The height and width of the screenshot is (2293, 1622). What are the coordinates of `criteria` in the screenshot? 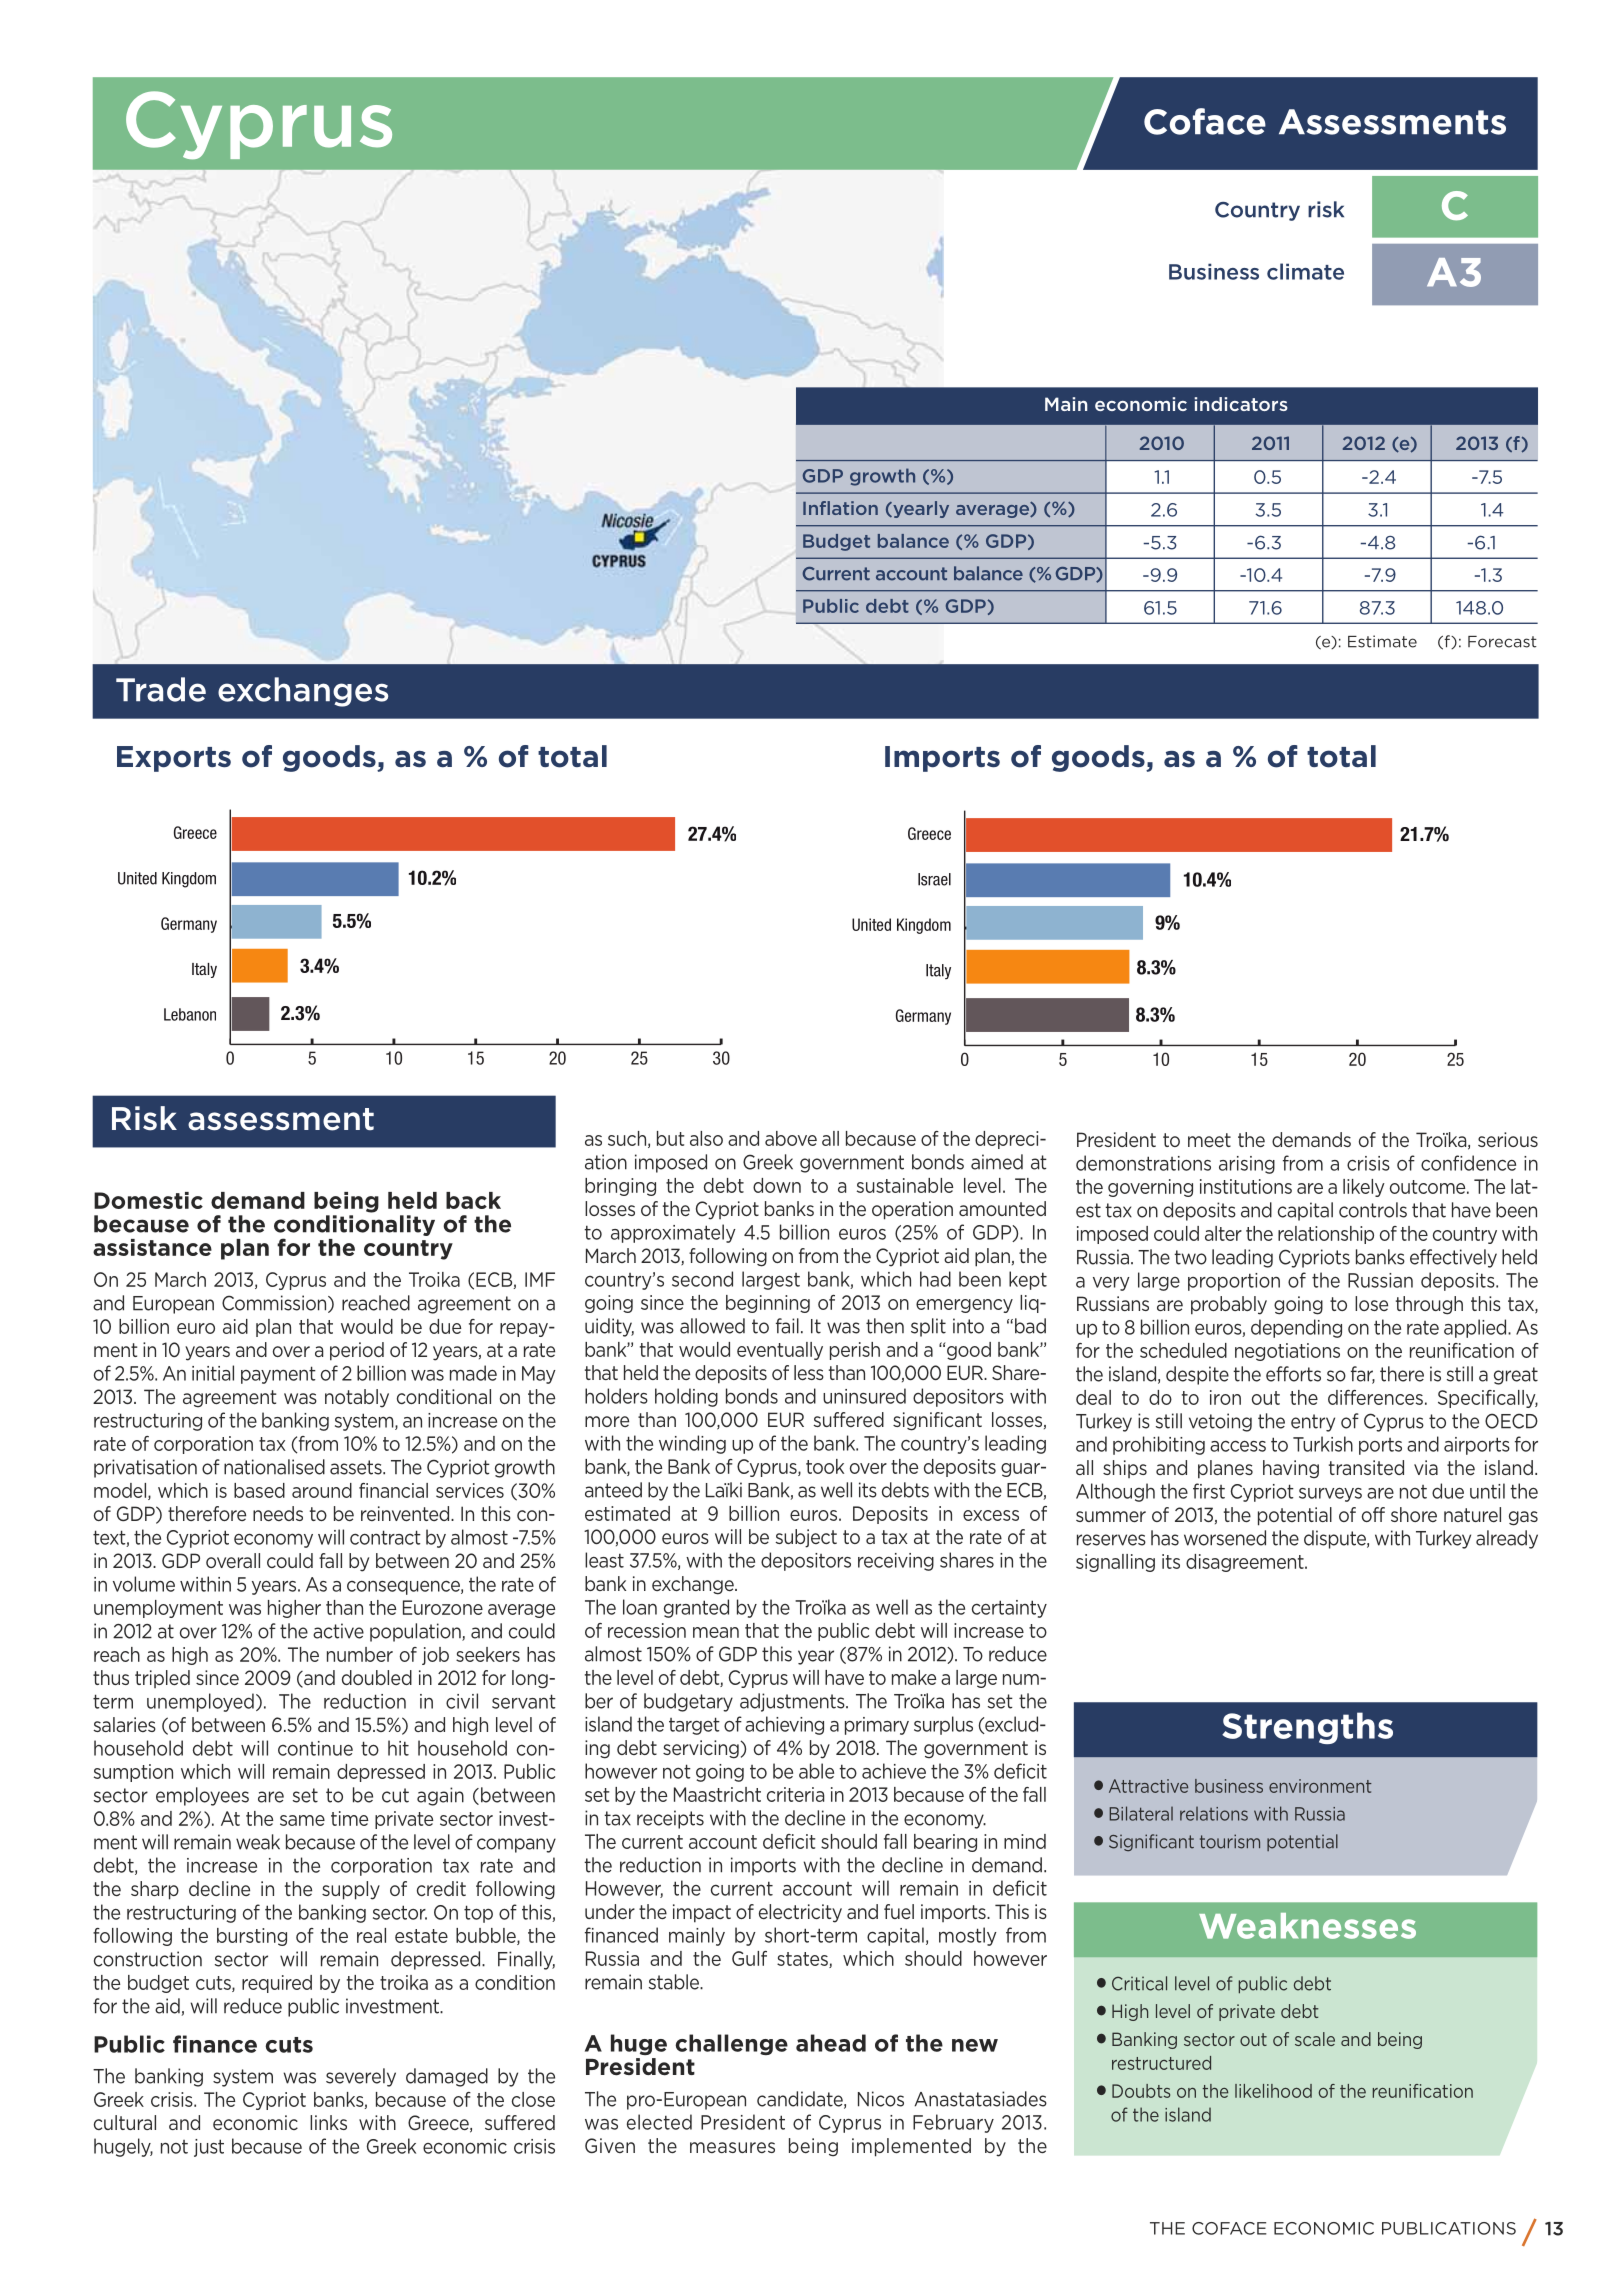 It's located at (795, 1794).
